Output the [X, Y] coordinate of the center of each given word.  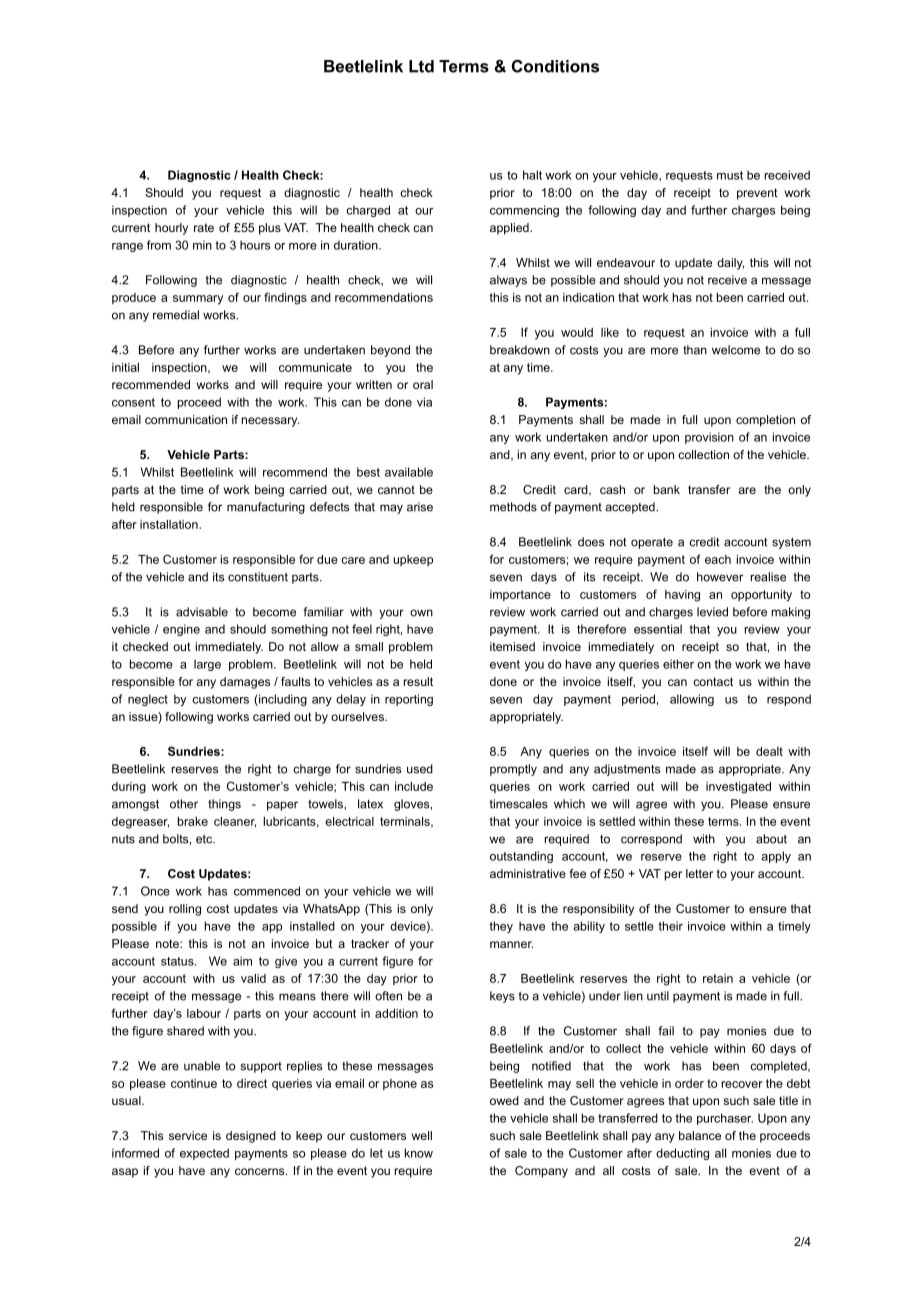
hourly [171, 229]
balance [700, 1135]
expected [204, 1154]
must [730, 175]
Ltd [421, 66]
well [422, 1135]
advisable [202, 612]
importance [520, 595]
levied [712, 612]
